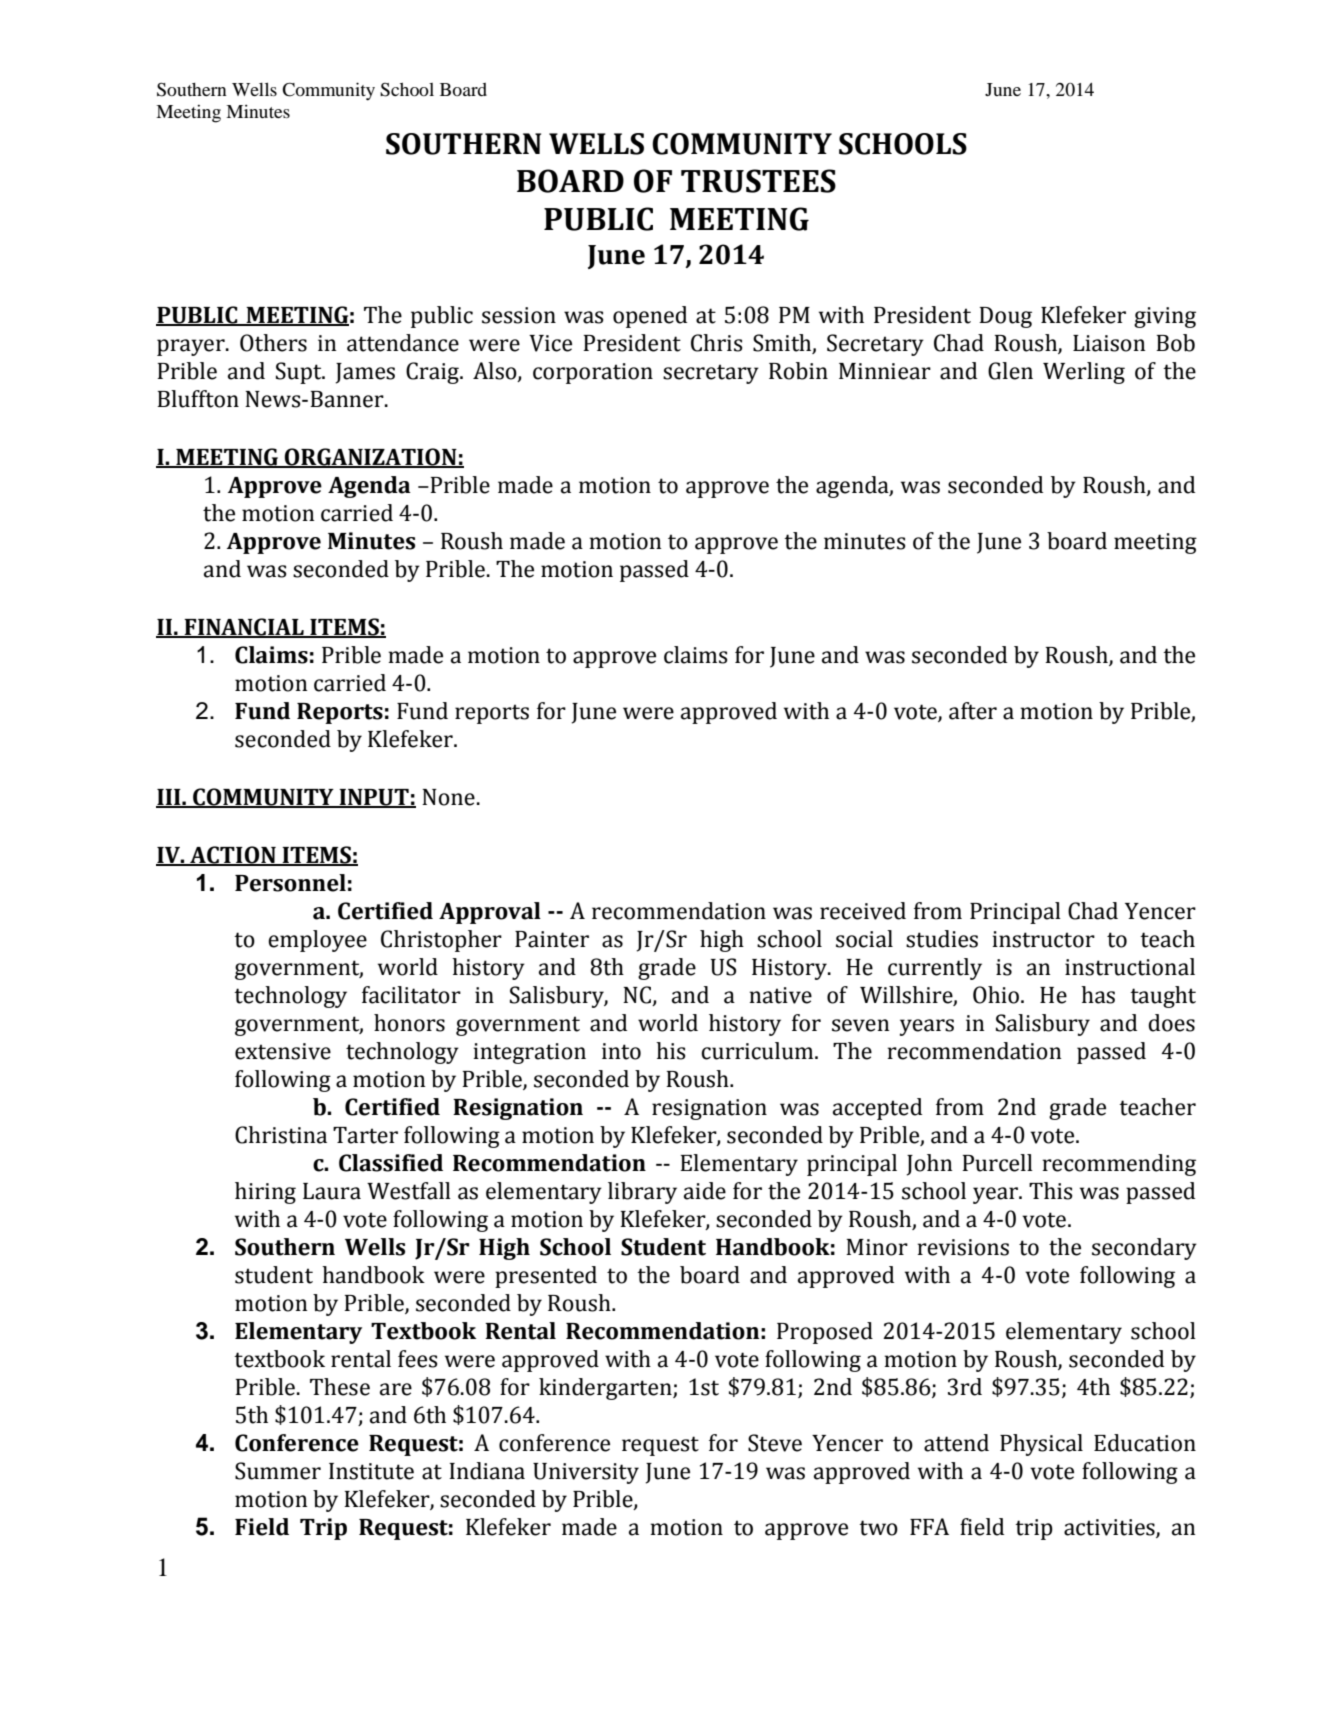 The width and height of the document is (1329, 1720). What do you see at coordinates (1050, 1191) in the document?
I see `This` at bounding box center [1050, 1191].
